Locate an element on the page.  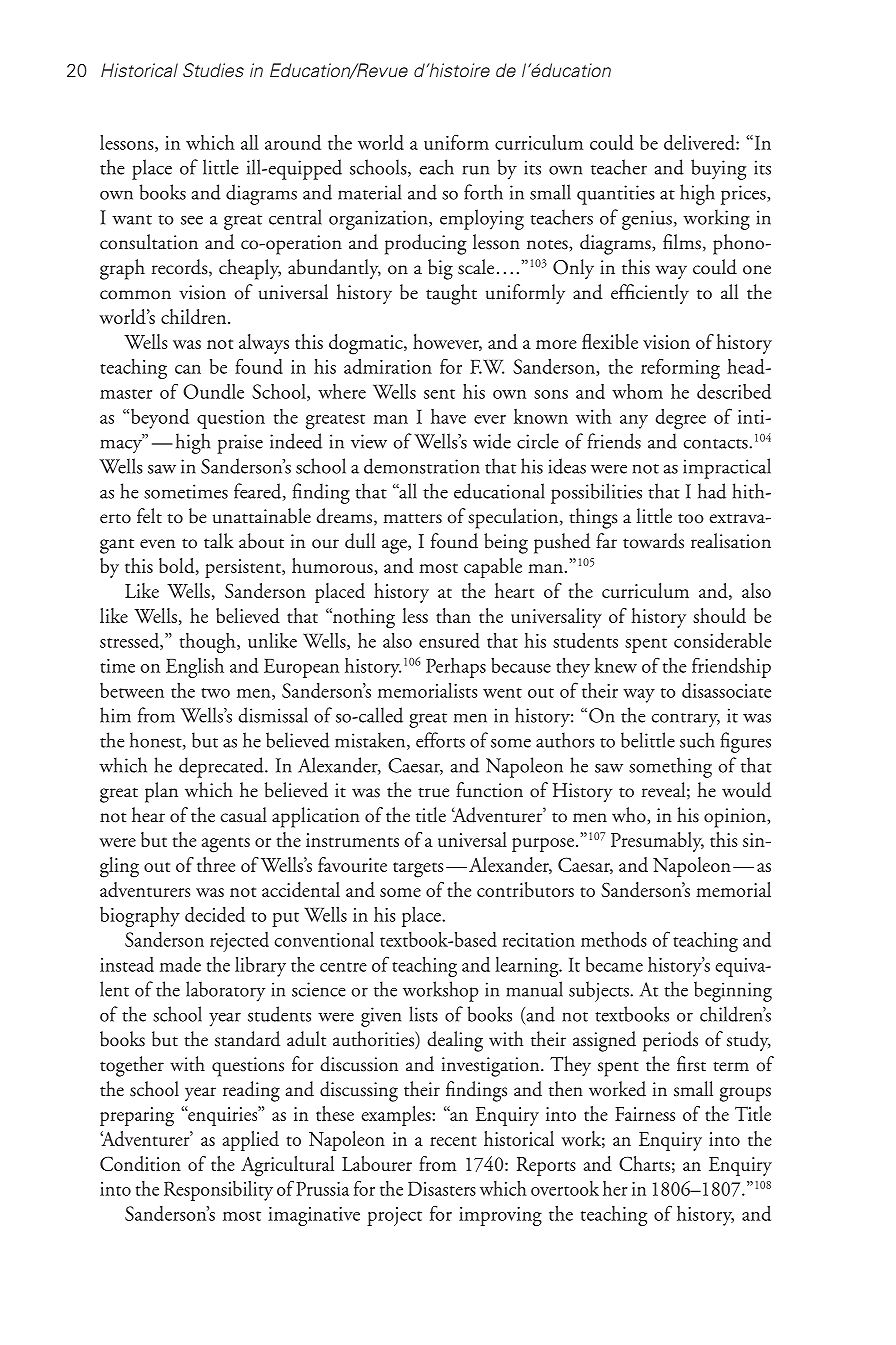
ensured is located at coordinates (449, 640).
